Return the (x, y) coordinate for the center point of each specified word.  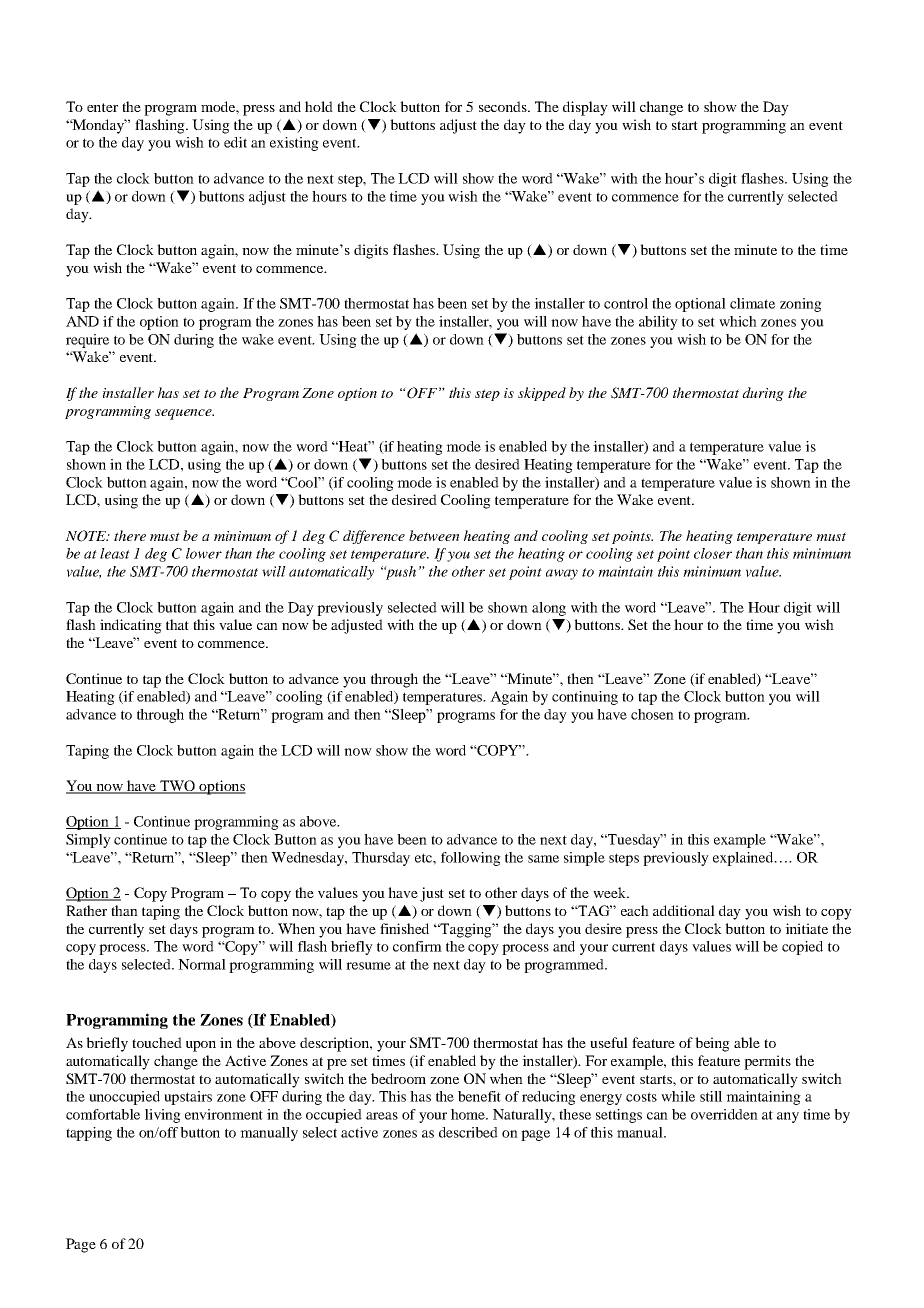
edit (235, 142)
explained (744, 859)
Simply (88, 841)
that (177, 624)
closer (713, 553)
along (549, 609)
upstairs (188, 1098)
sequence (184, 414)
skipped (542, 394)
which (738, 321)
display (585, 108)
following (471, 859)
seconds (504, 106)
